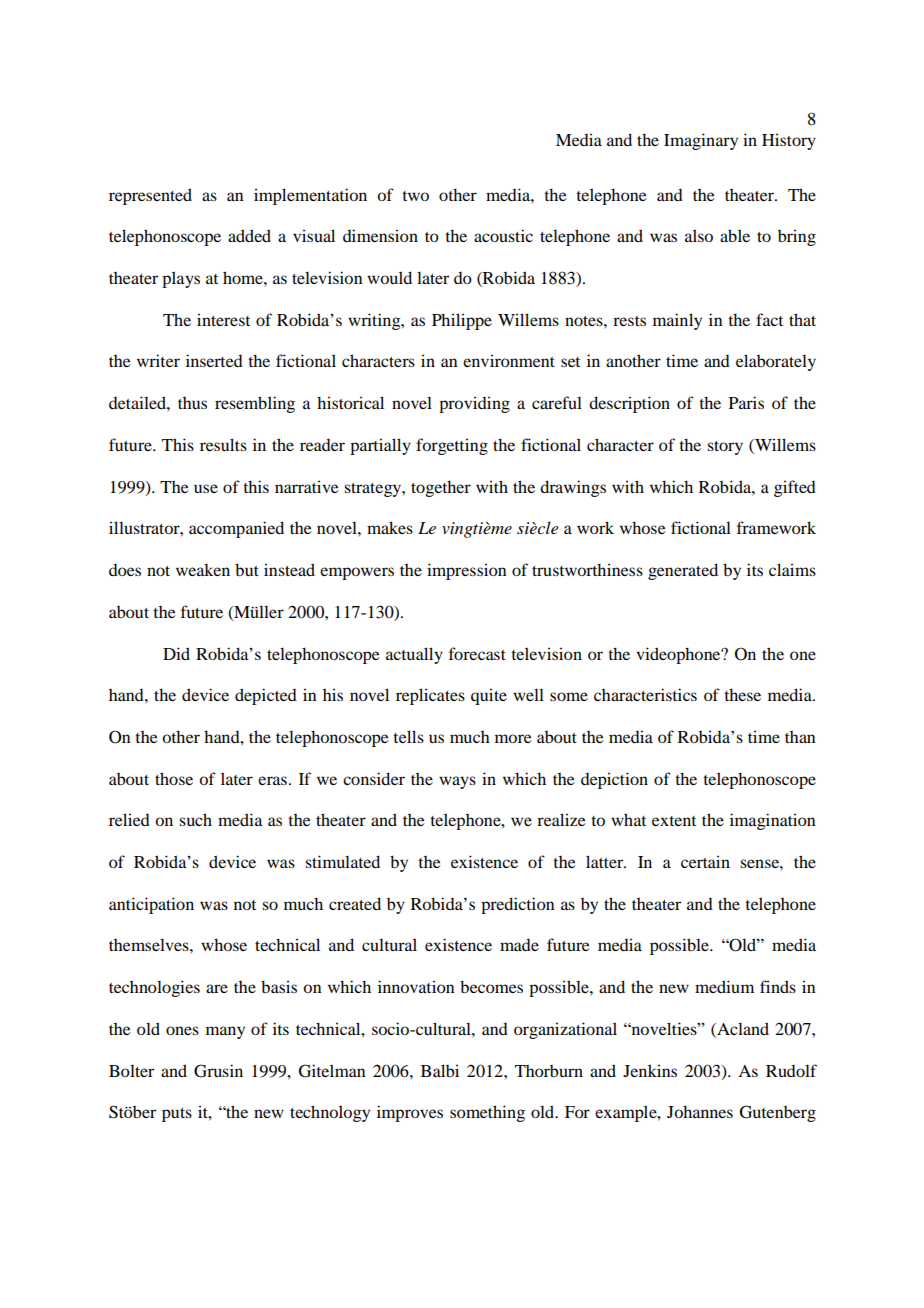 Image resolution: width=924 pixels, height=1308 pixels. I want to click on Paris, so click(746, 402).
